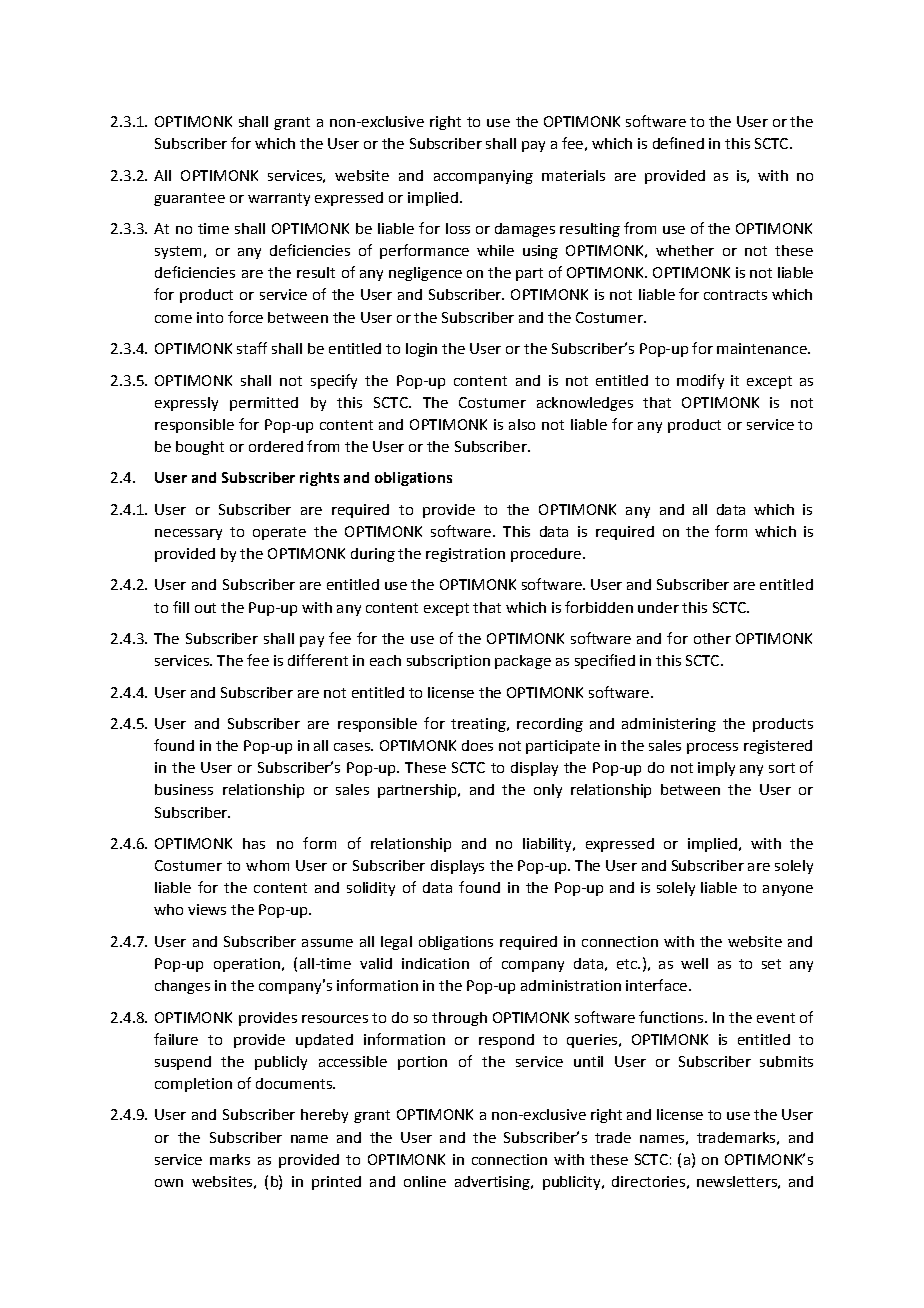  What do you see at coordinates (648, 1181) in the screenshot?
I see `directories` at bounding box center [648, 1181].
